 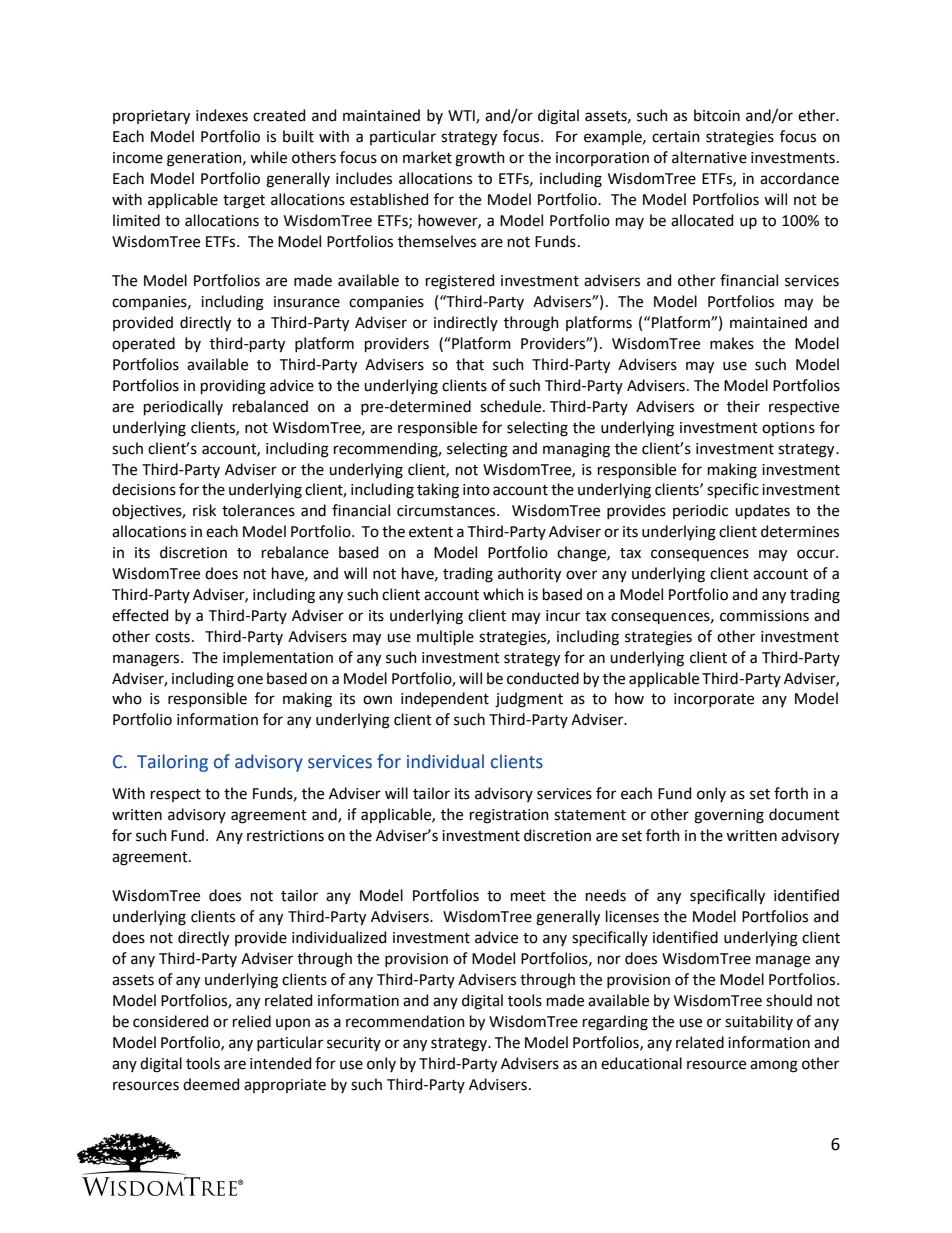 I want to click on growth, so click(x=480, y=159).
